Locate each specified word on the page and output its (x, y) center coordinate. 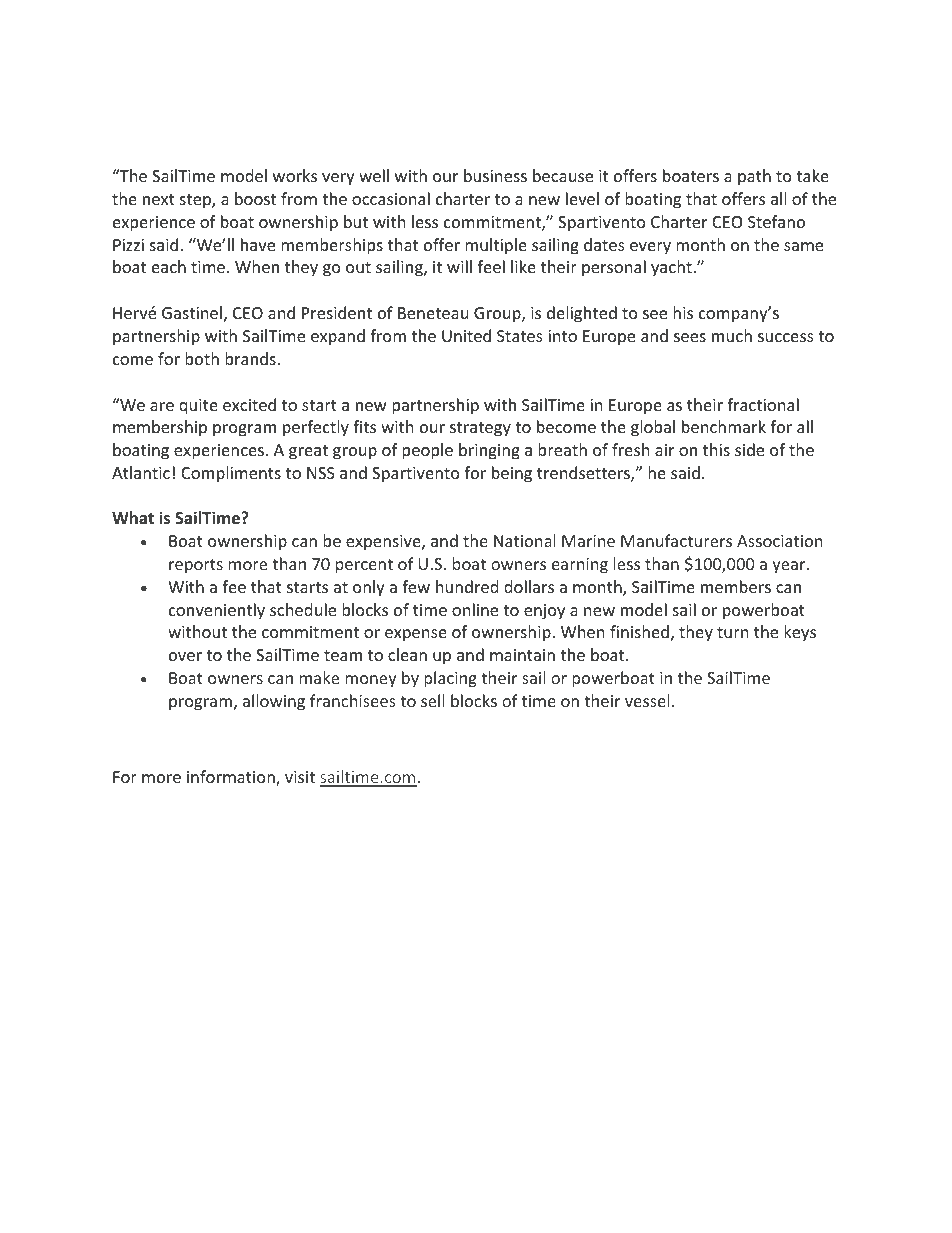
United (466, 335)
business (495, 175)
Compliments (231, 474)
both (202, 358)
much (732, 335)
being (512, 474)
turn (733, 632)
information (232, 778)
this (716, 449)
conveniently (217, 611)
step (196, 201)
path (754, 177)
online (475, 609)
